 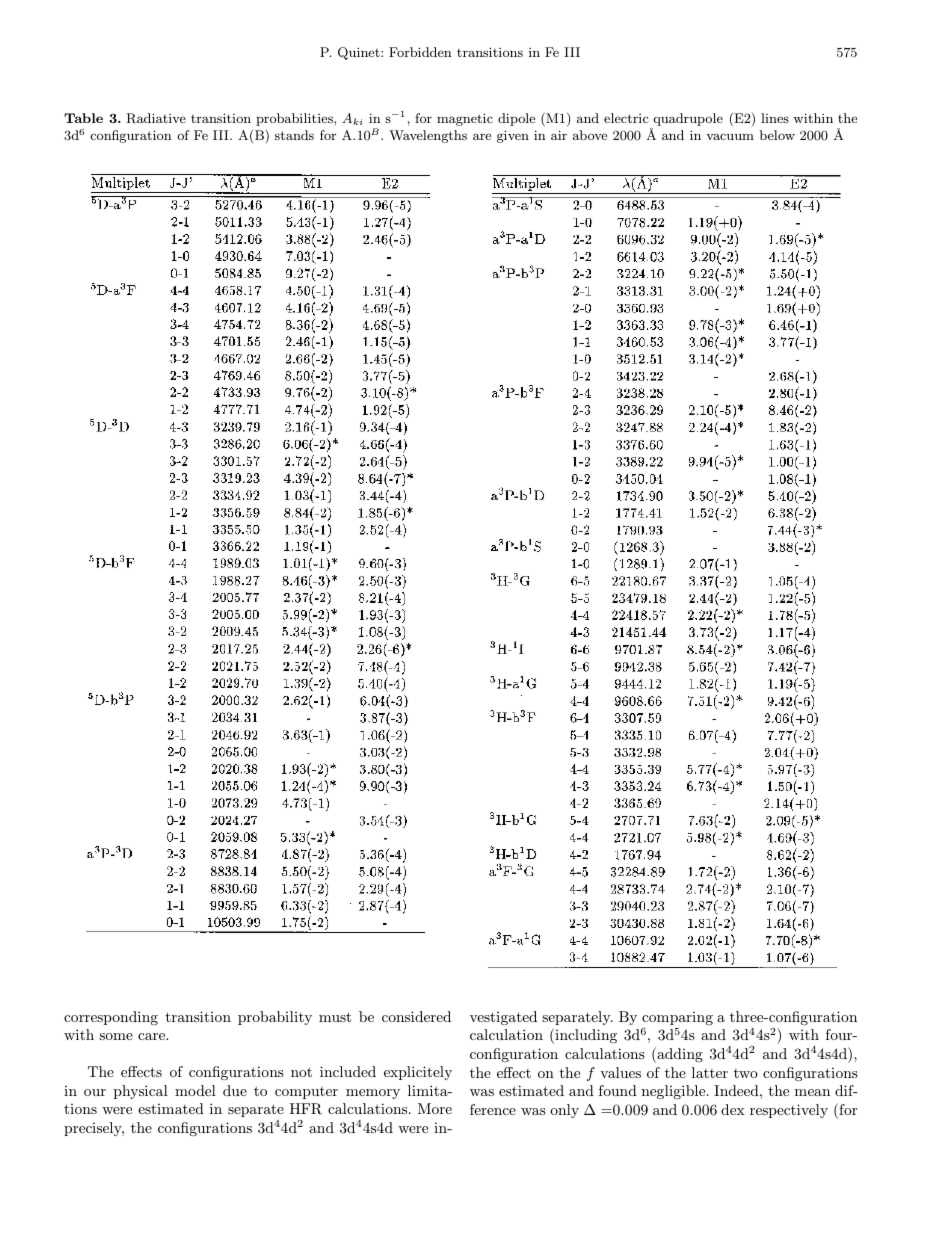 I want to click on quadrupole, so click(x=687, y=121).
